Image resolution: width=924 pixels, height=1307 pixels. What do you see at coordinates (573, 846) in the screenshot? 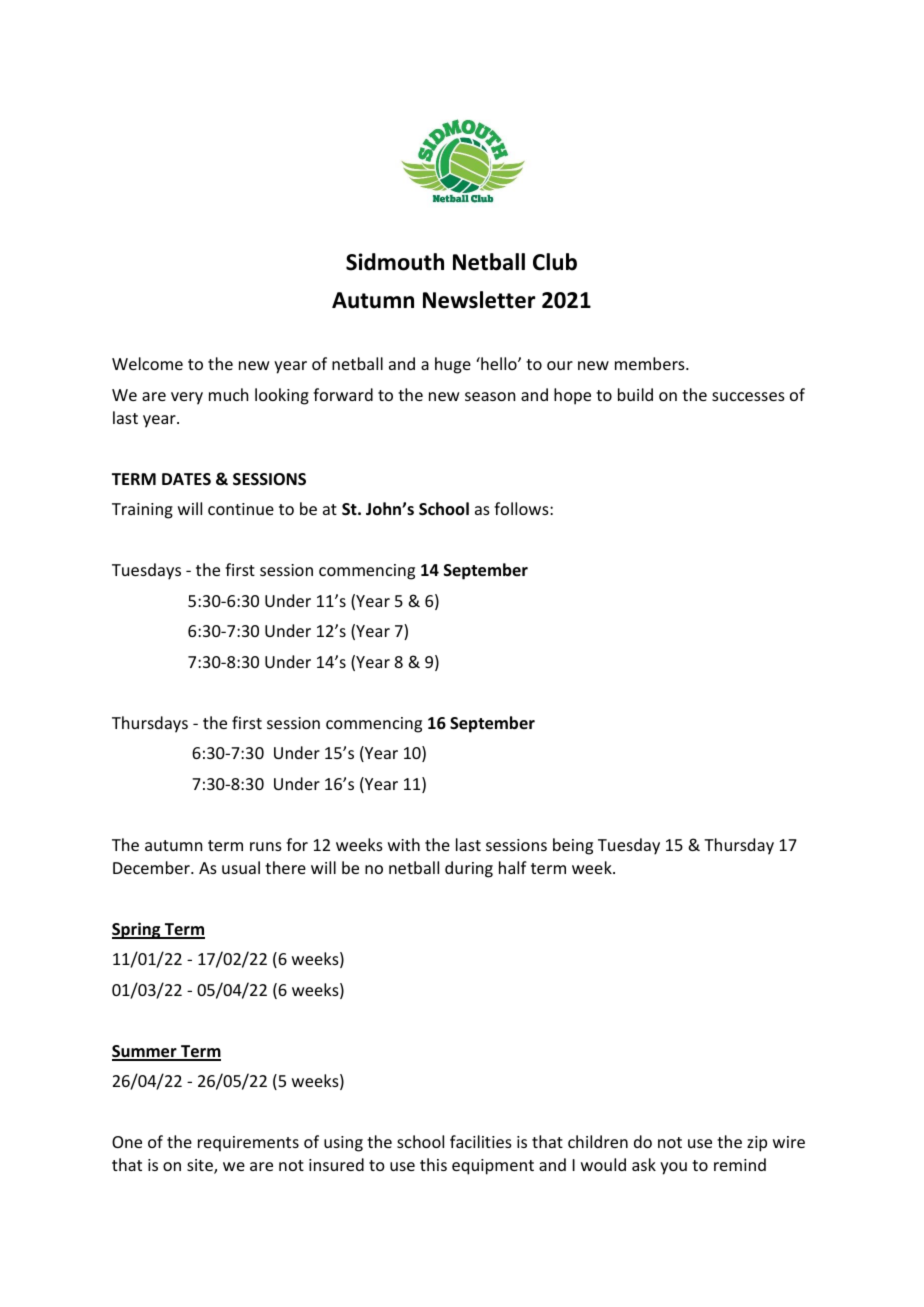
I see `being` at bounding box center [573, 846].
